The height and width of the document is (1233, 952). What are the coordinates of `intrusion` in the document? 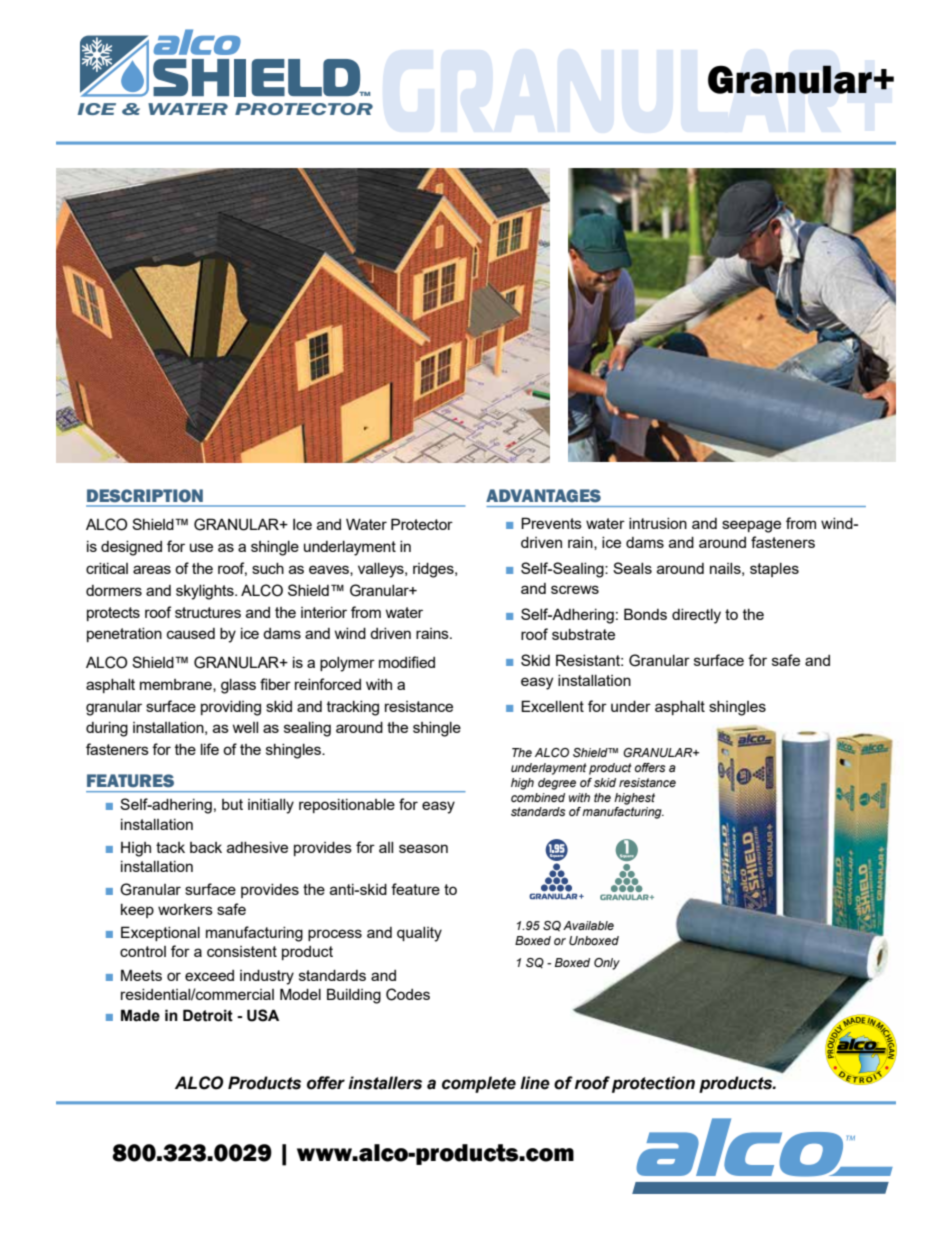 It's located at (658, 523).
